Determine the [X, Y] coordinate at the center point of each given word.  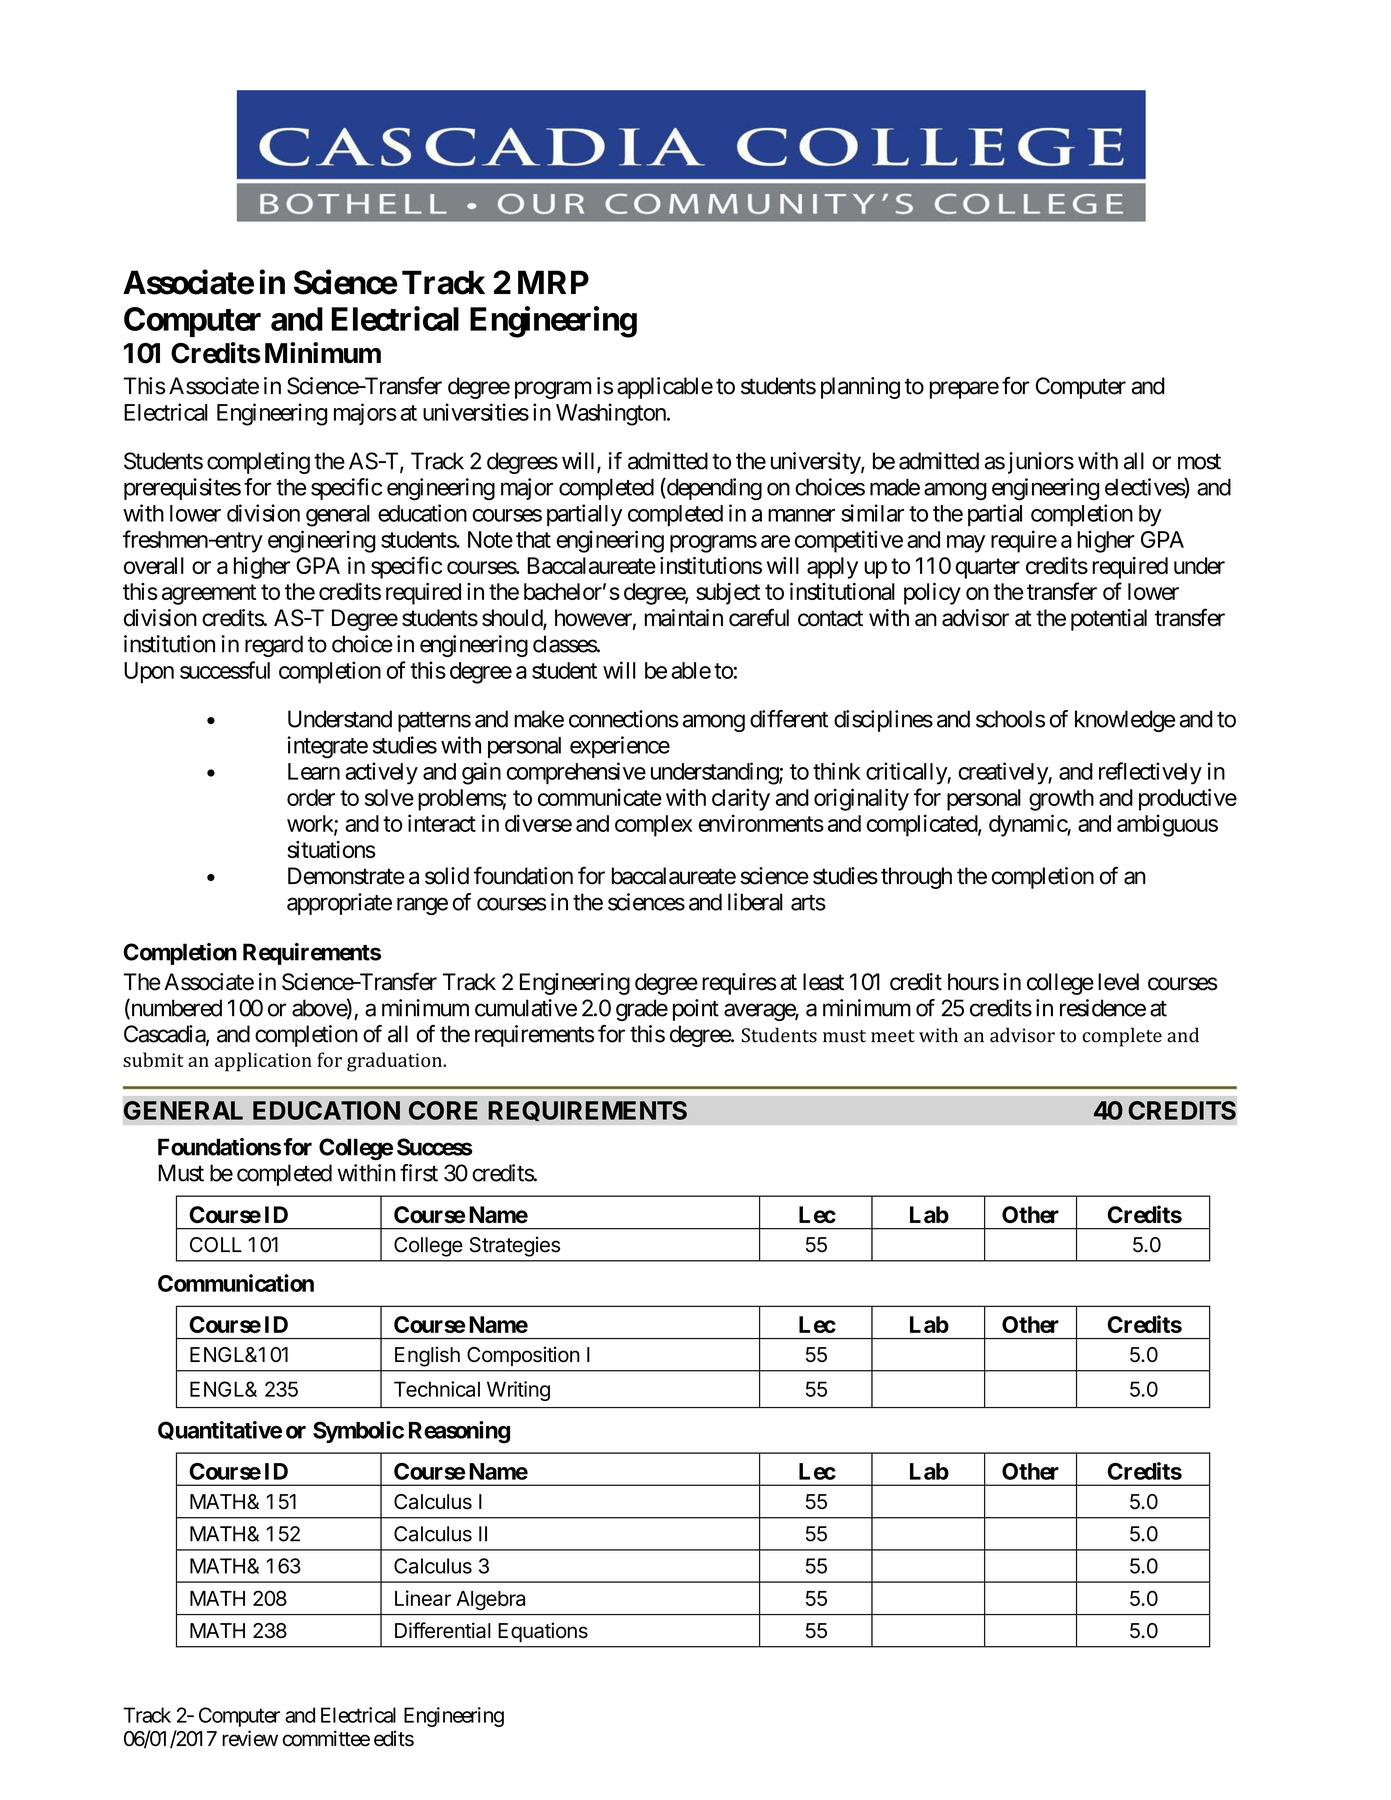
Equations [543, 1632]
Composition [523, 1356]
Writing [518, 1391]
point [696, 1010]
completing [258, 463]
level [1118, 982]
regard [274, 646]
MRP [553, 282]
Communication [236, 1283]
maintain [684, 618]
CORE [443, 1110]
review [250, 1738]
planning [860, 388]
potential [1109, 620]
